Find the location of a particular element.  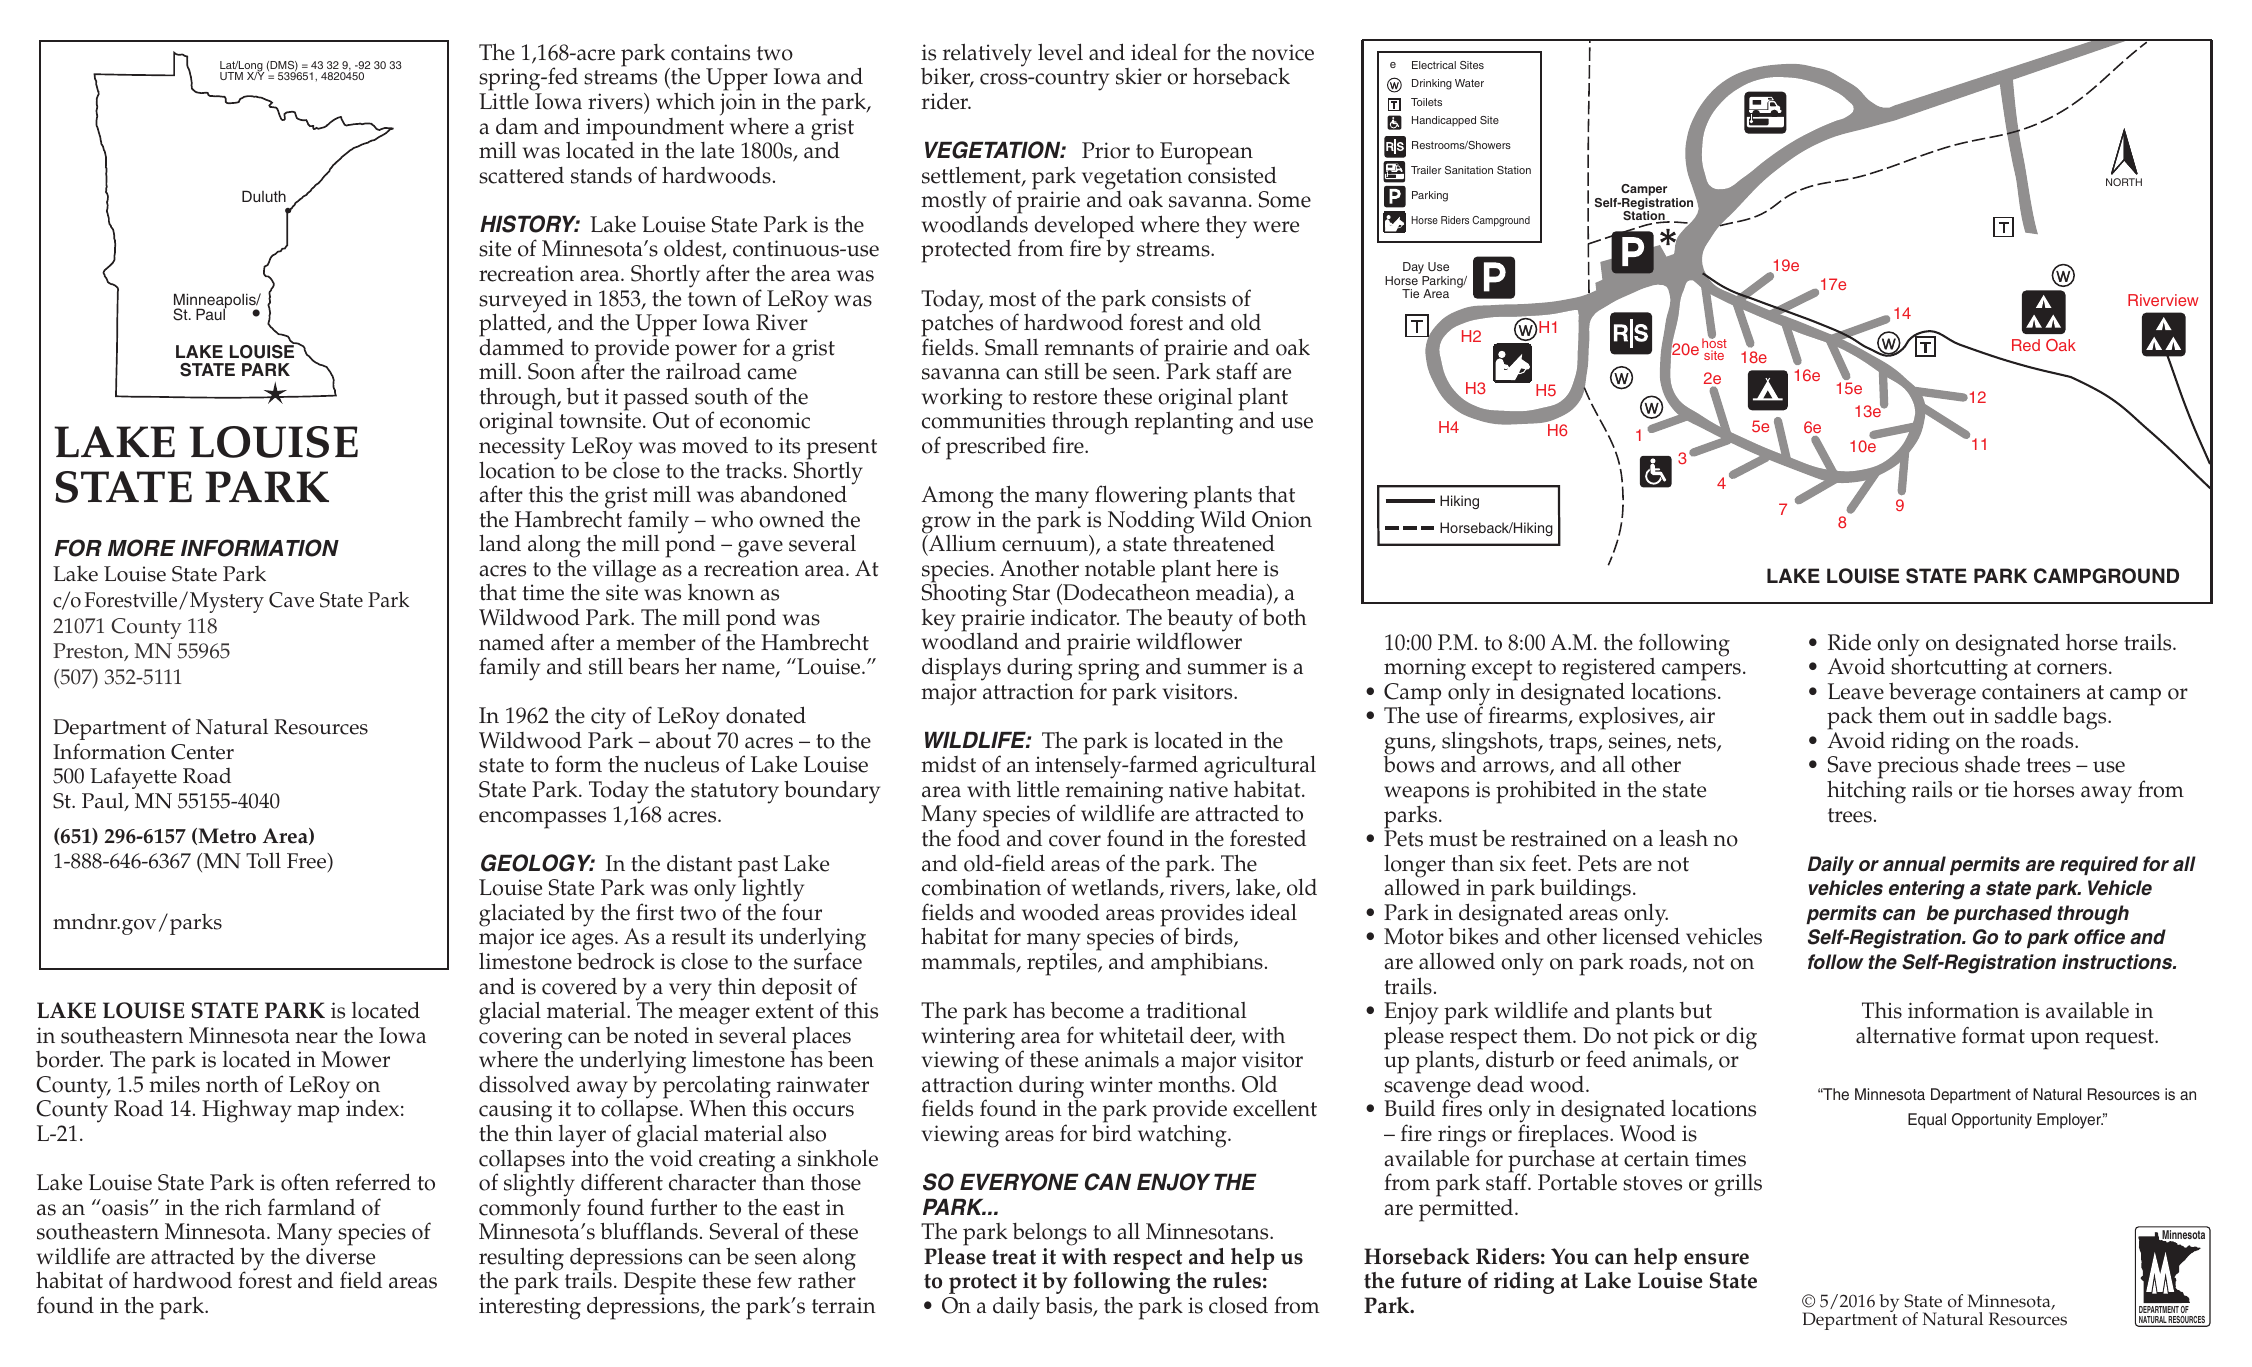

flowering is located at coordinates (1141, 498).
